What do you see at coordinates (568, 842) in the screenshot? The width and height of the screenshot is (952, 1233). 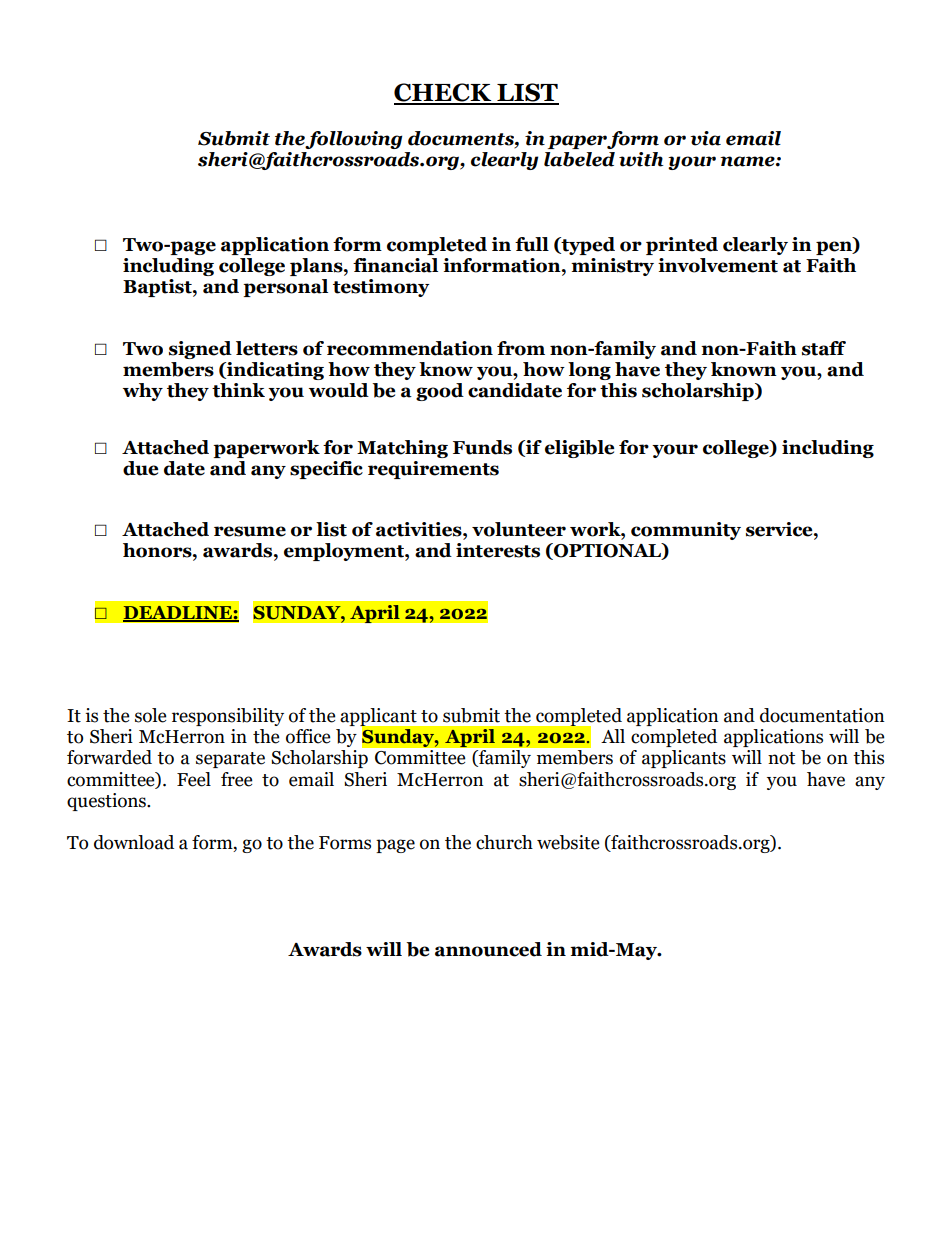 I see `website` at bounding box center [568, 842].
